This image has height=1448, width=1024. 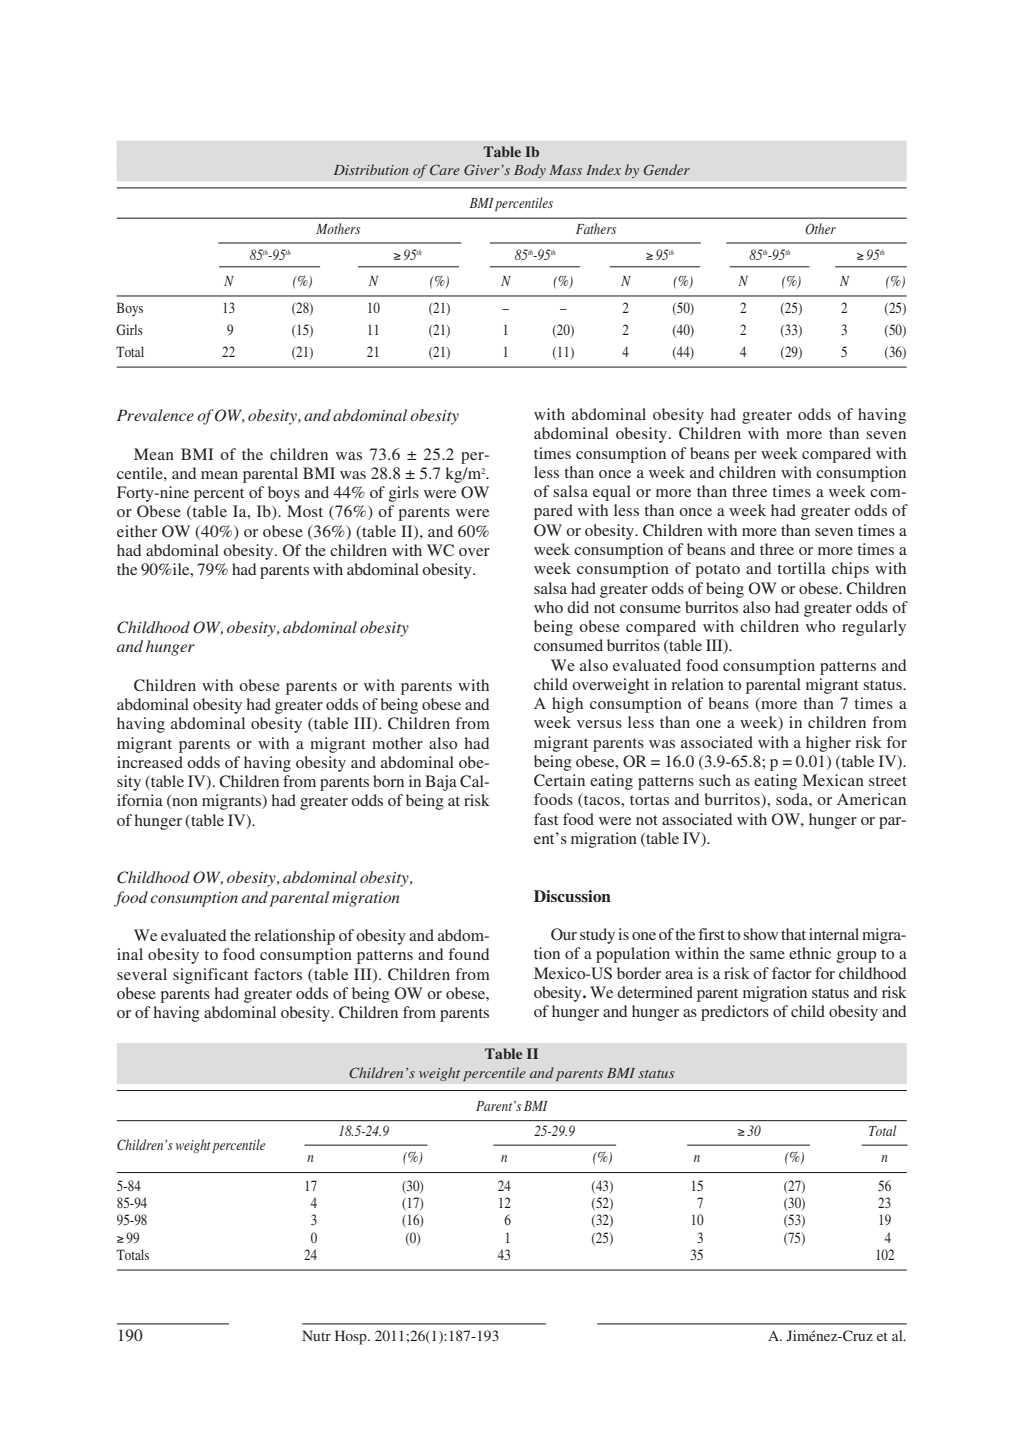 What do you see at coordinates (801, 568) in the image?
I see `tortilla` at bounding box center [801, 568].
